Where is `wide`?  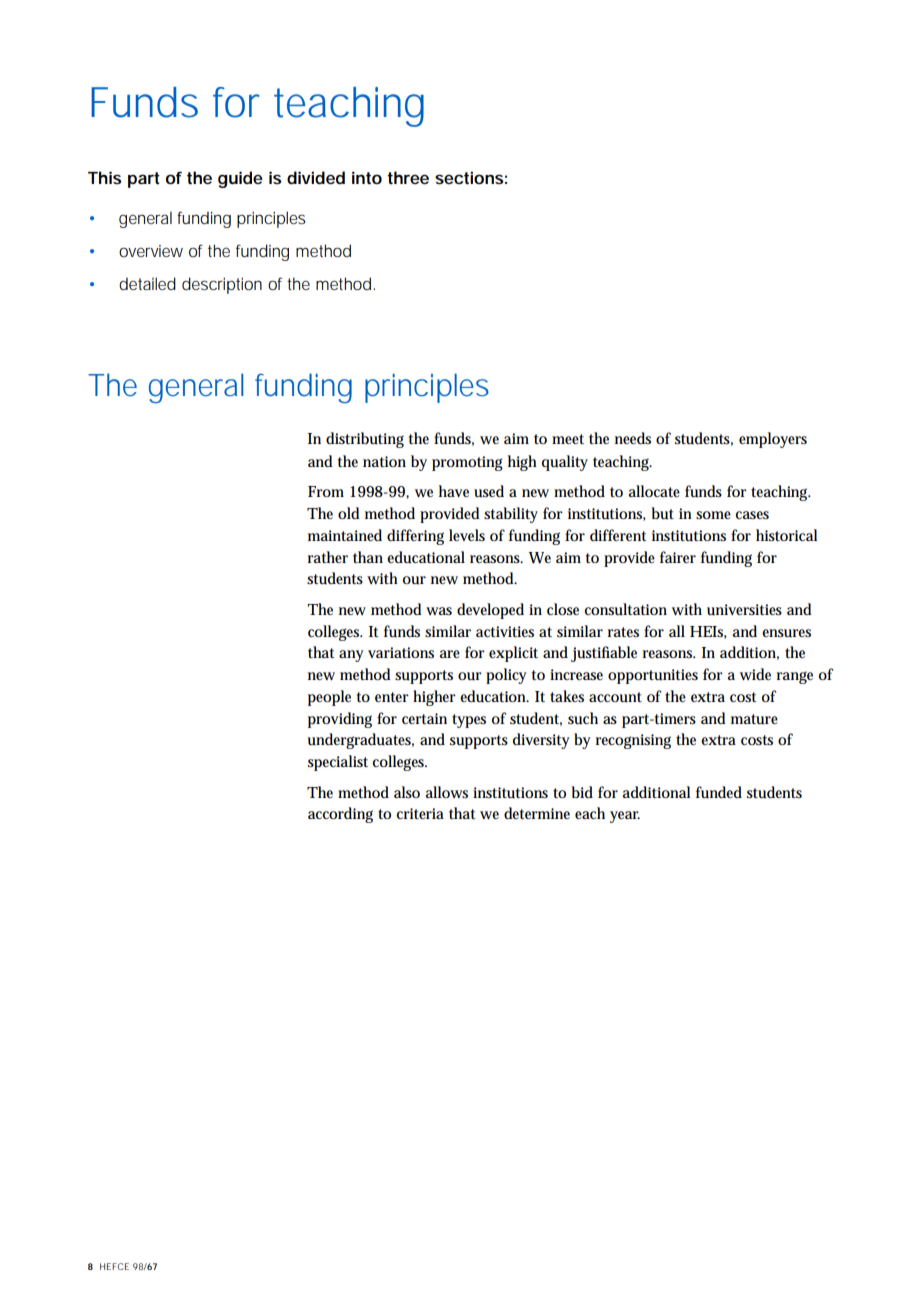 wide is located at coordinates (755, 674).
